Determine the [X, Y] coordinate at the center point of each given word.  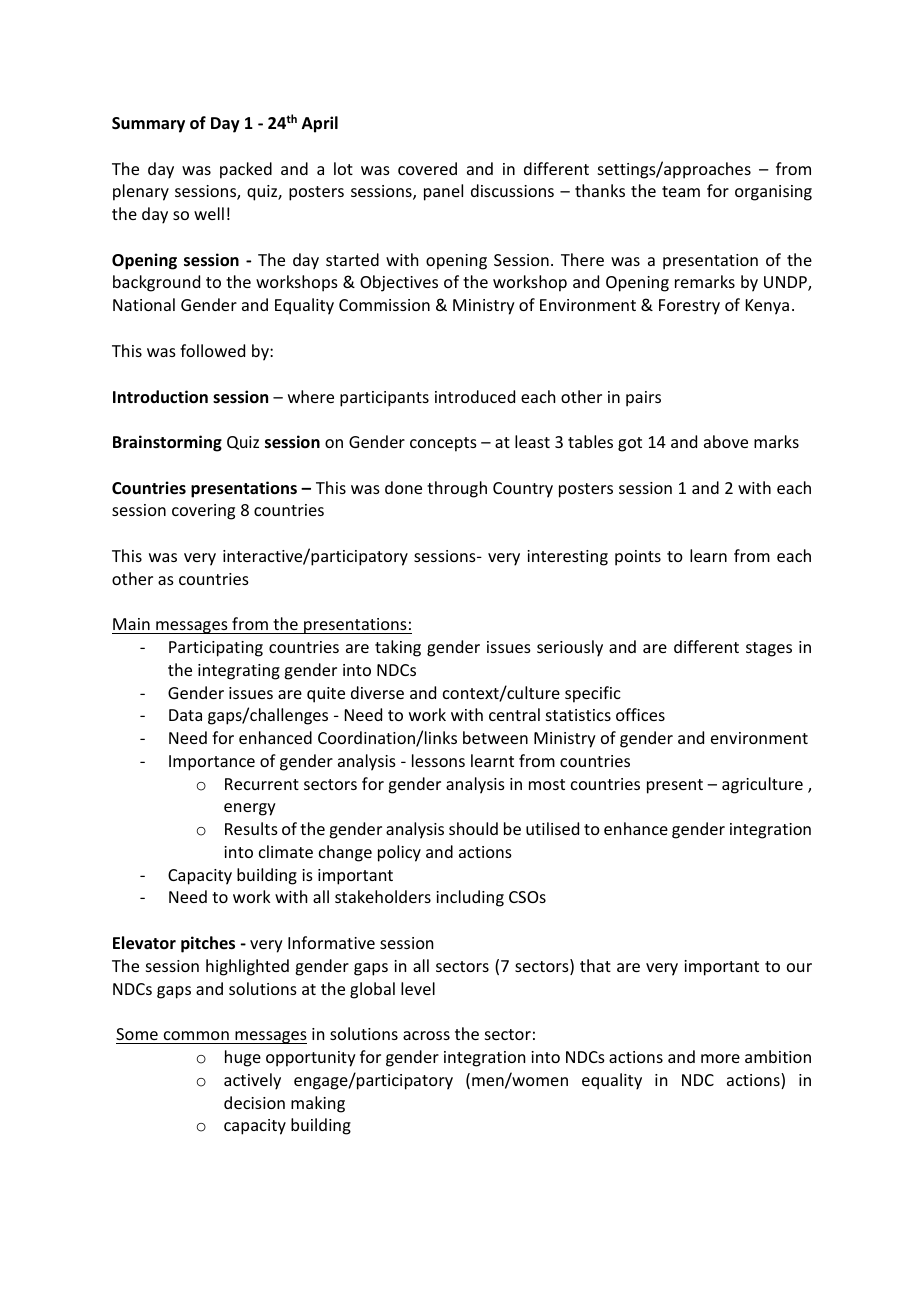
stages [769, 649]
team [681, 191]
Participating [216, 649]
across [426, 1035]
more [720, 1058]
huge [243, 1058]
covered [427, 168]
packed [246, 170]
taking [398, 648]
